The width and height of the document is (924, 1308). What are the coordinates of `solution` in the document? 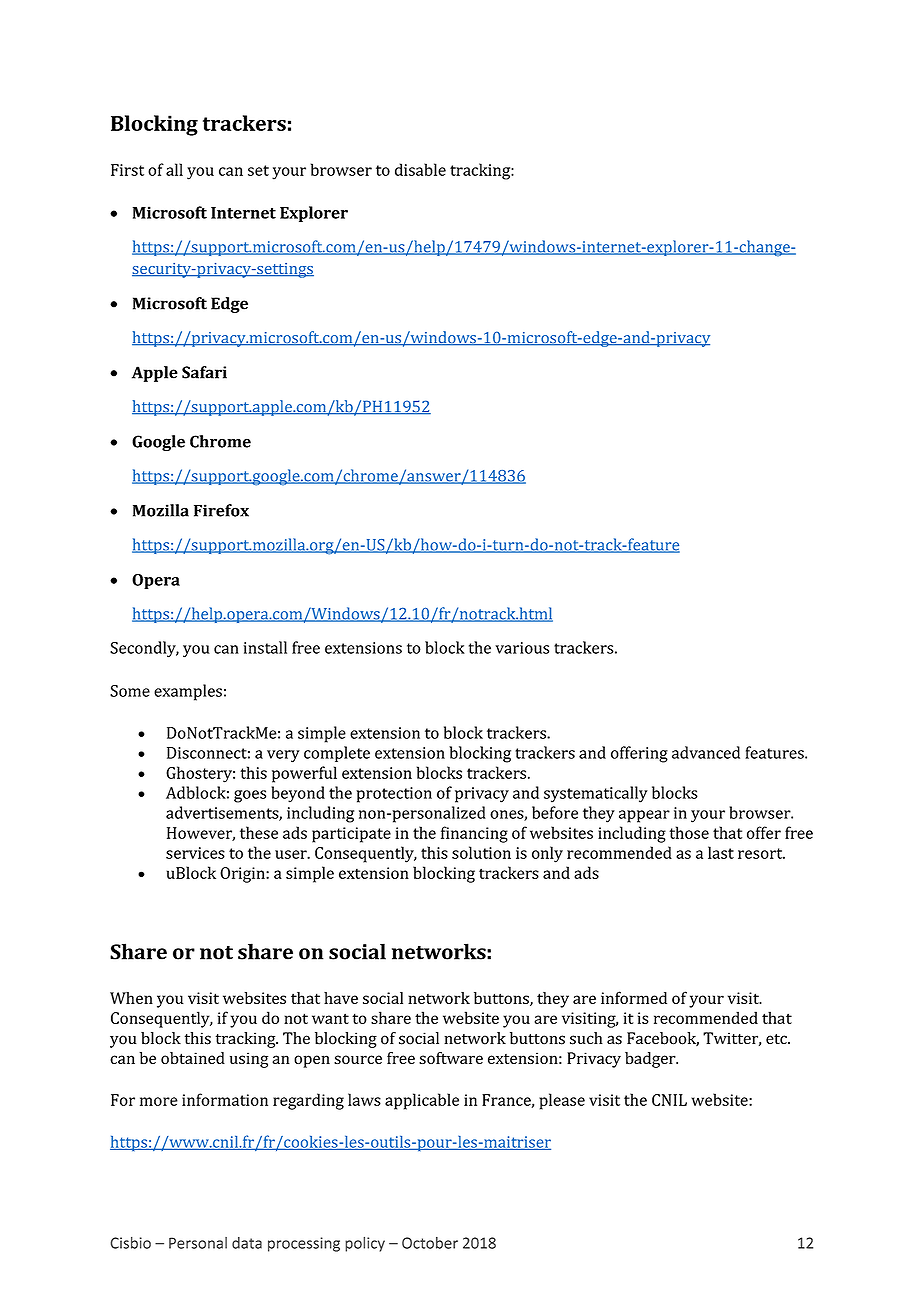 It's located at (481, 852).
